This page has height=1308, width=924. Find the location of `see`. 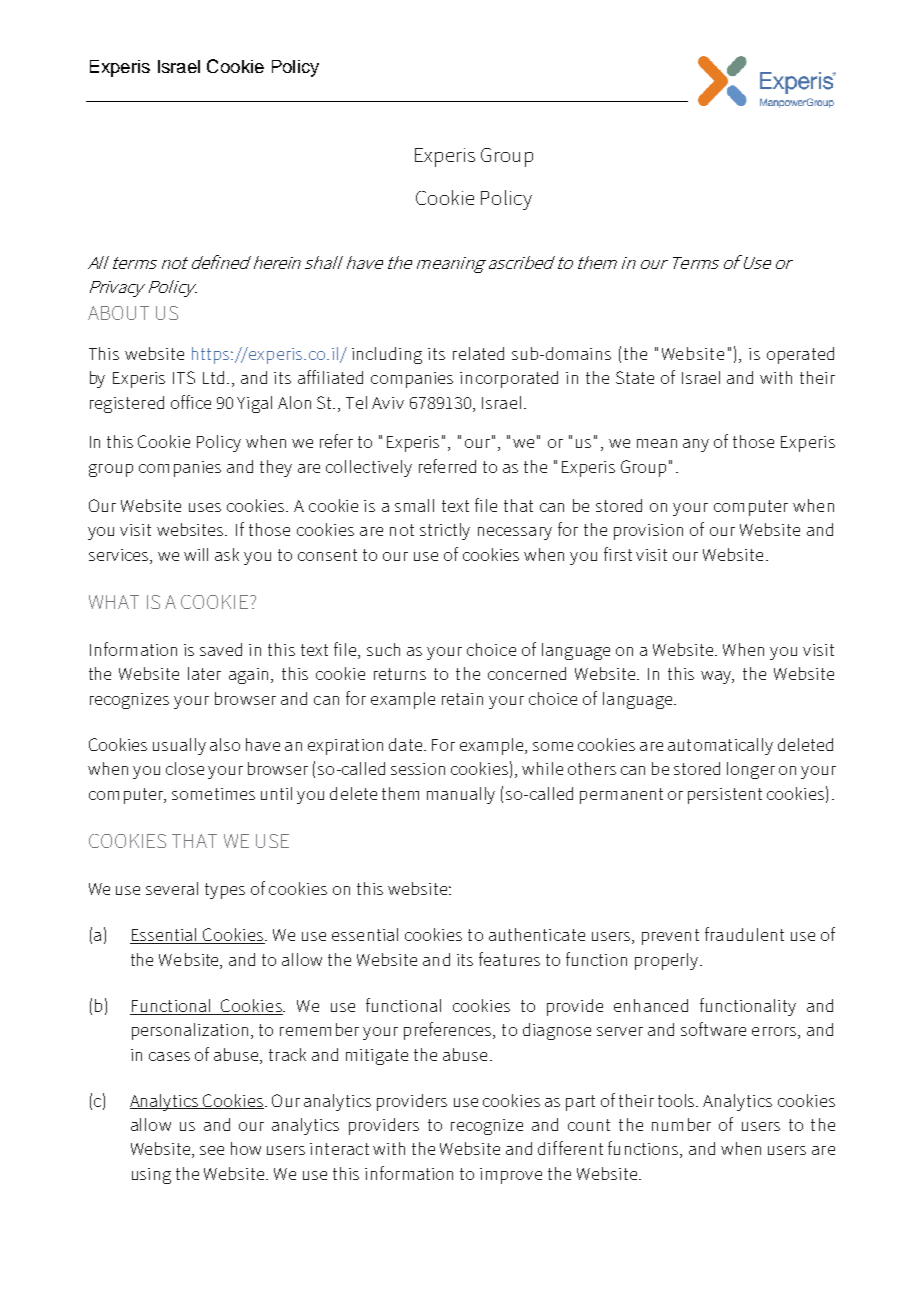

see is located at coordinates (212, 1150).
